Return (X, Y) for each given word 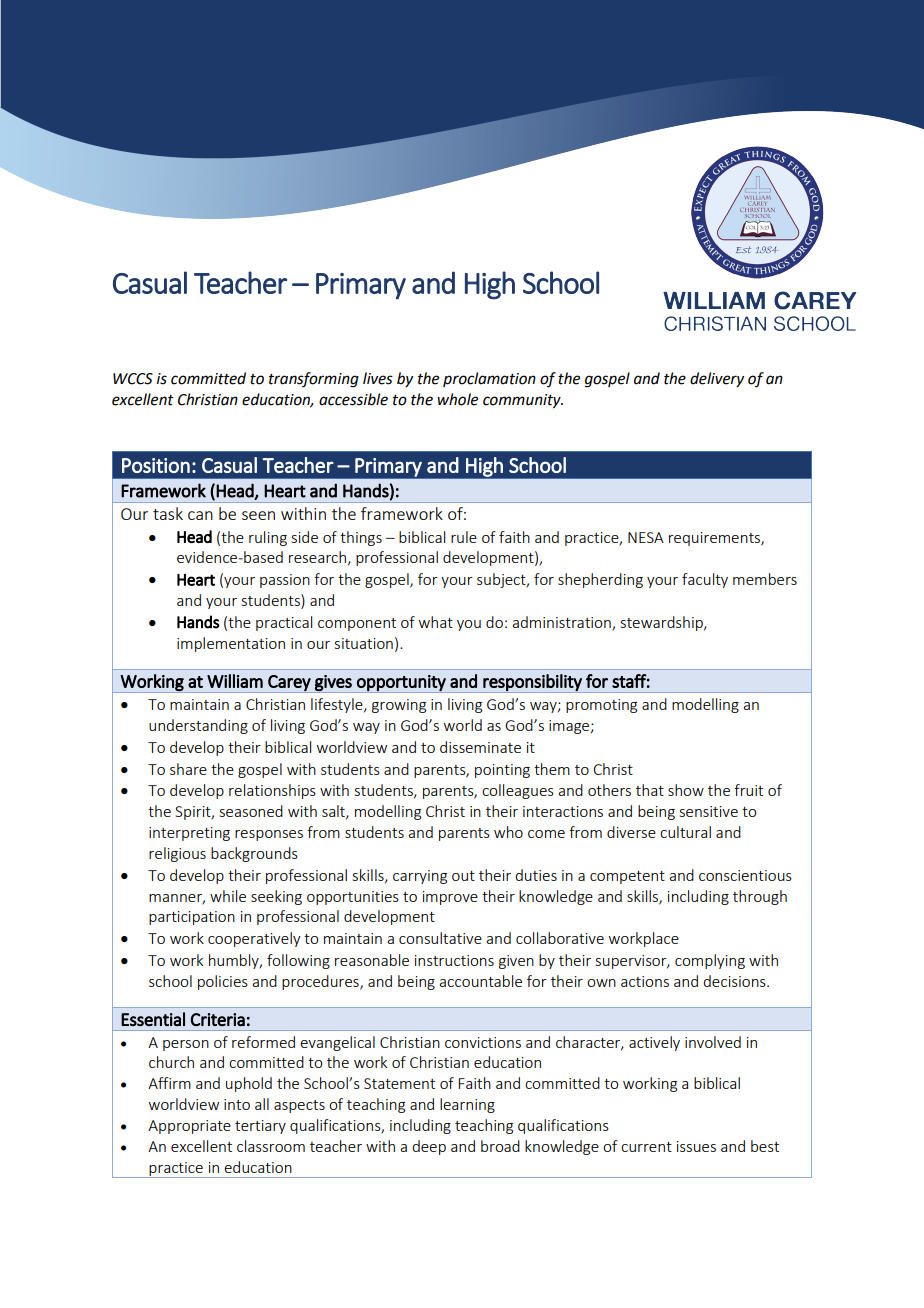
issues (696, 1146)
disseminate (480, 747)
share (188, 769)
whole (457, 399)
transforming (314, 380)
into (237, 1104)
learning (467, 1105)
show (686, 790)
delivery (717, 380)
